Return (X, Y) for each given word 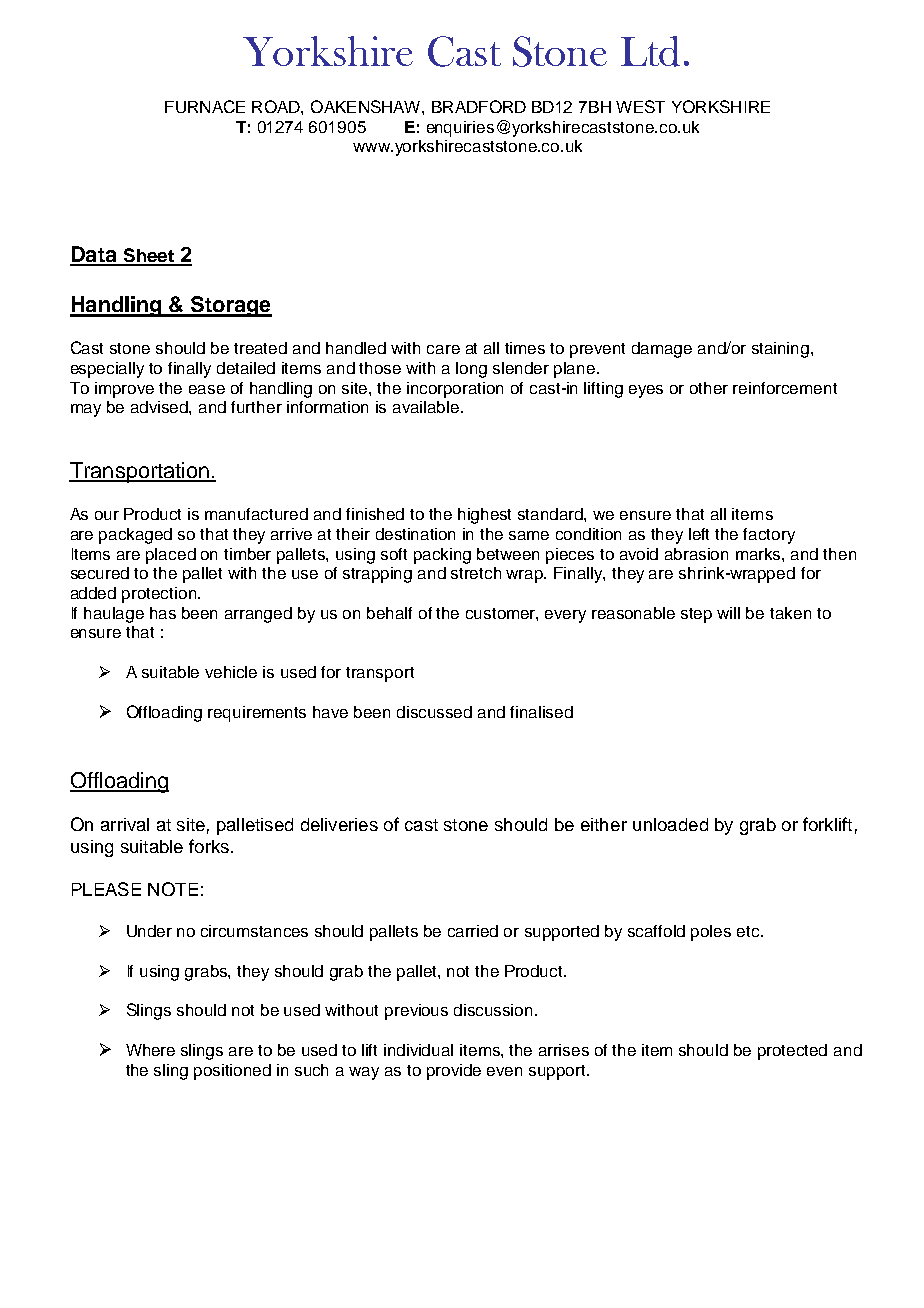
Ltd (650, 51)
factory (769, 536)
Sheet (148, 256)
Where (150, 1050)
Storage (230, 306)
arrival (125, 824)
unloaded (670, 824)
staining (782, 350)
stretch (476, 573)
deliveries (339, 824)
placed (171, 556)
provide (454, 1072)
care (443, 349)
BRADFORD (479, 106)
